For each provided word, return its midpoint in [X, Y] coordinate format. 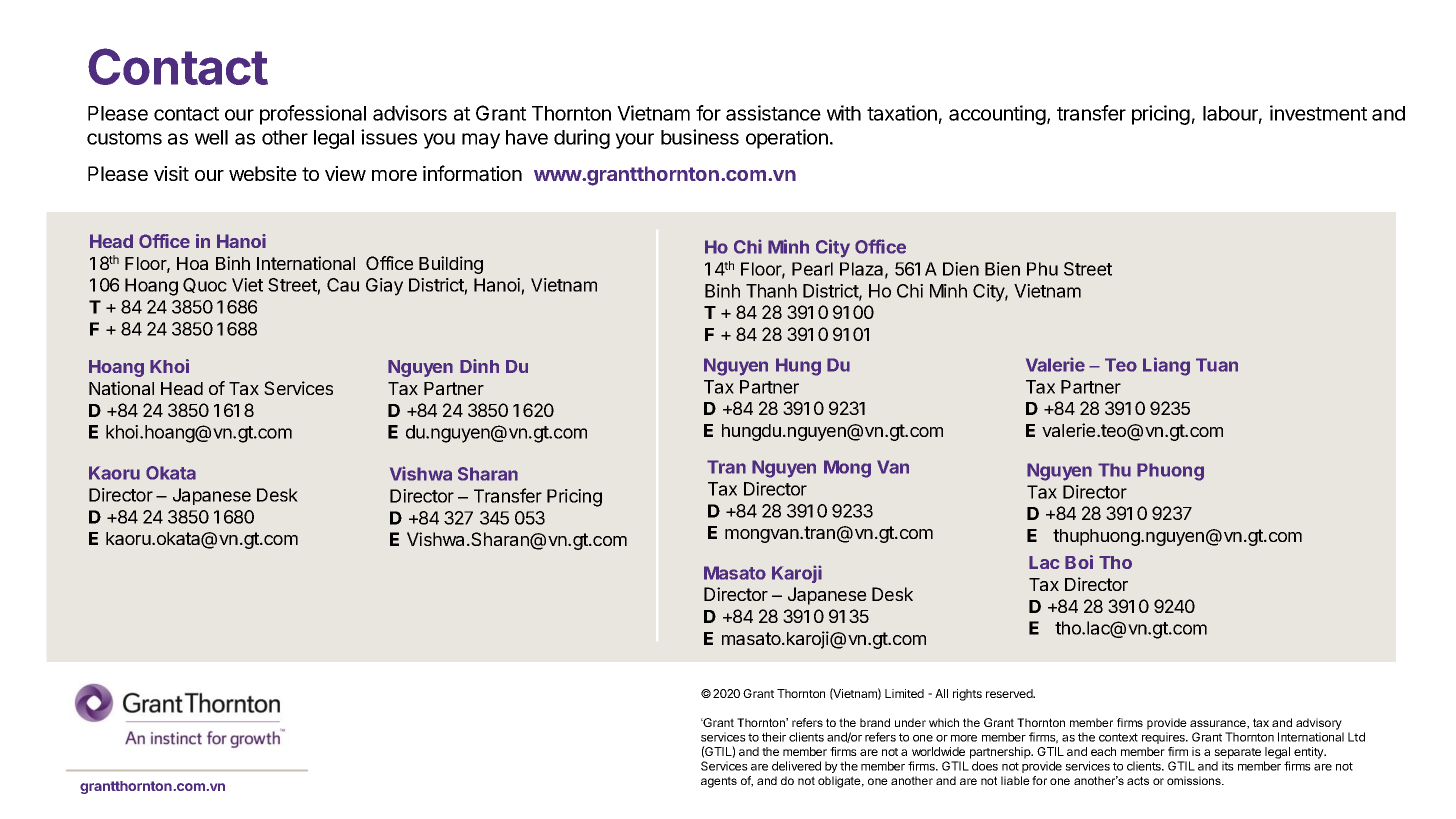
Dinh [479, 366]
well [211, 137]
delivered [796, 766]
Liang [1166, 366]
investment [1318, 113]
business [700, 137]
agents [719, 782]
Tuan [1217, 365]
